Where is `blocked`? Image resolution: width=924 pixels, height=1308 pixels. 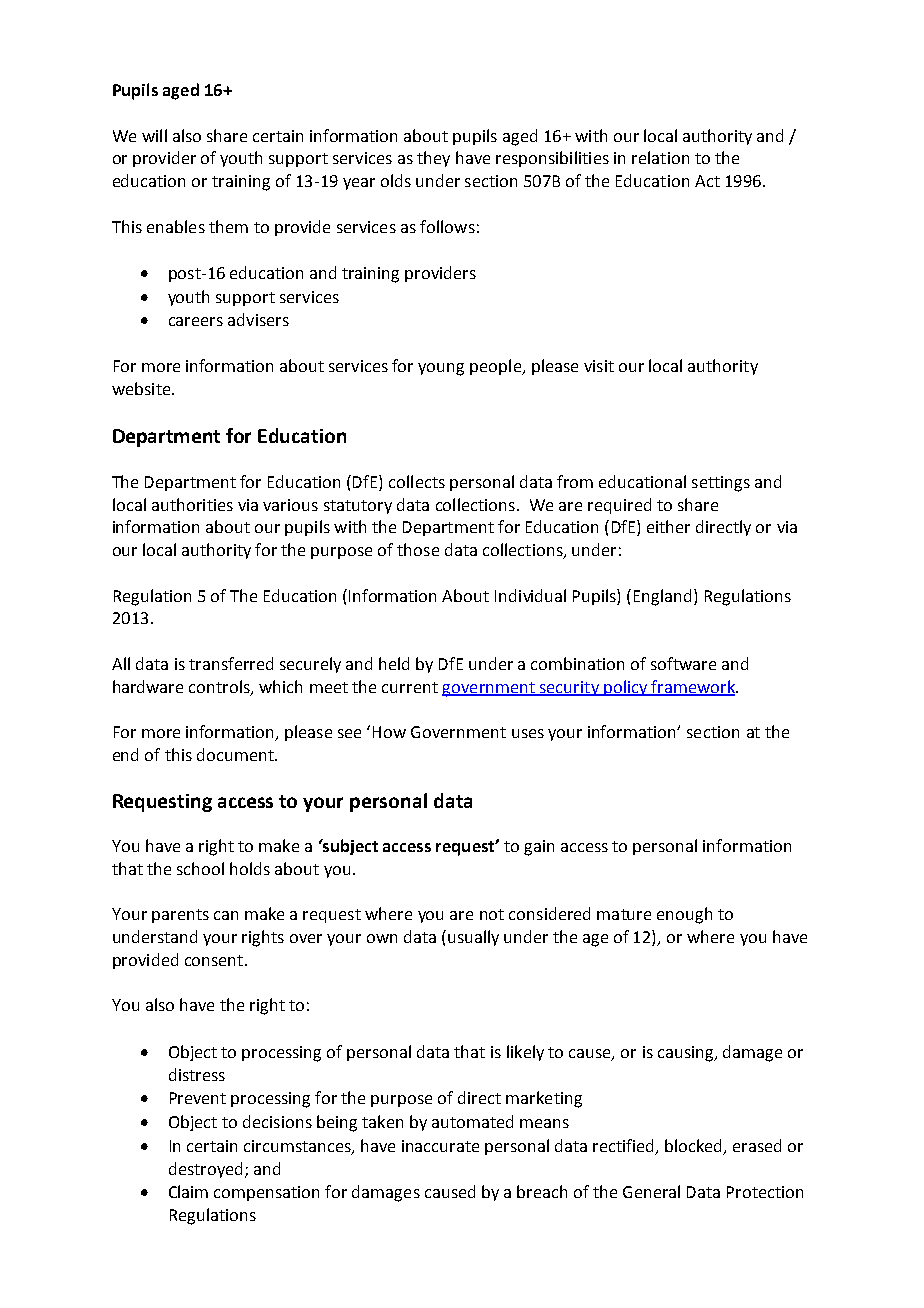
blocked is located at coordinates (695, 1146).
